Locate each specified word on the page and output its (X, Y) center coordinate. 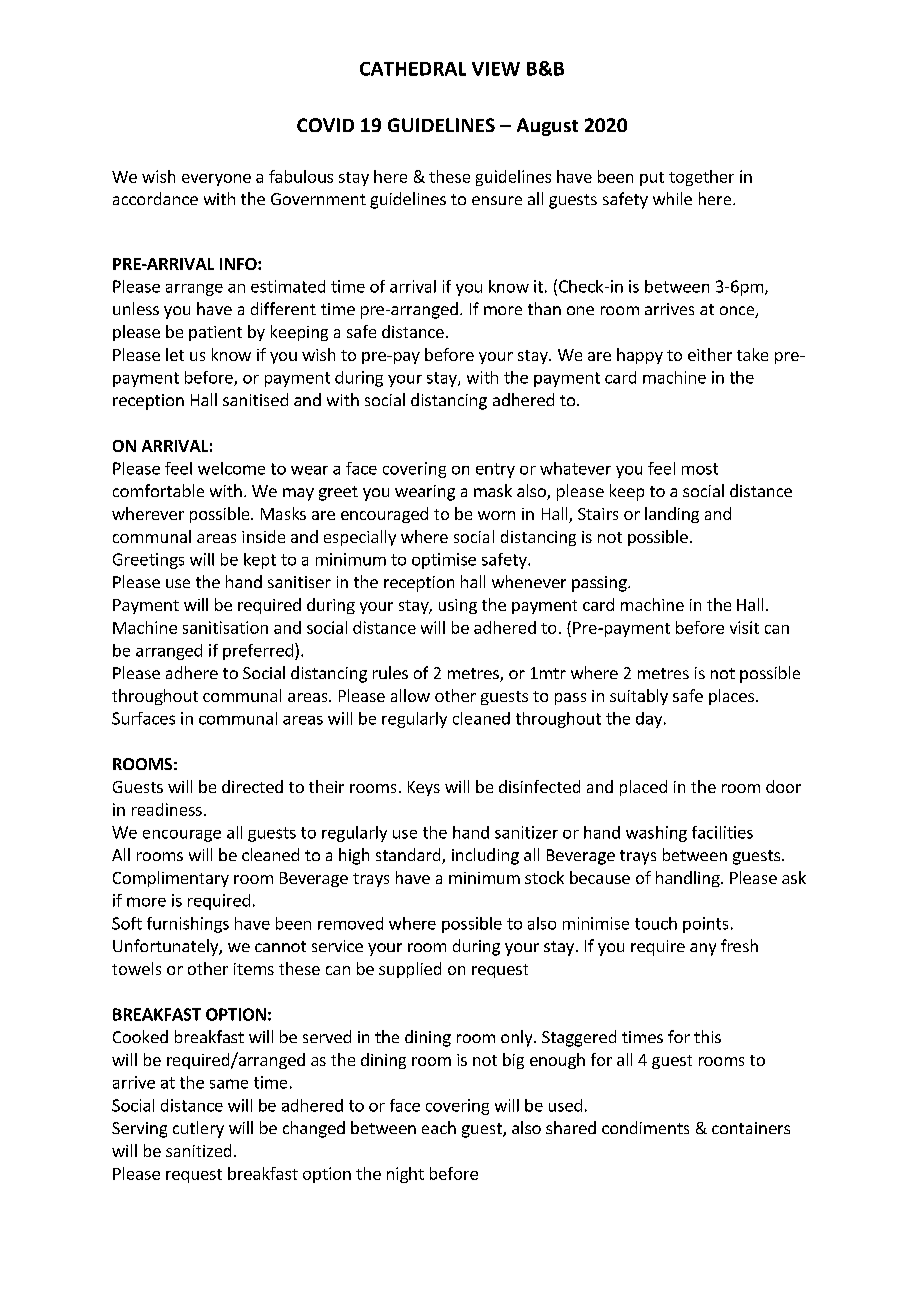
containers (751, 1128)
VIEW (496, 69)
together (701, 178)
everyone (216, 180)
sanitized (198, 1150)
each (439, 1127)
